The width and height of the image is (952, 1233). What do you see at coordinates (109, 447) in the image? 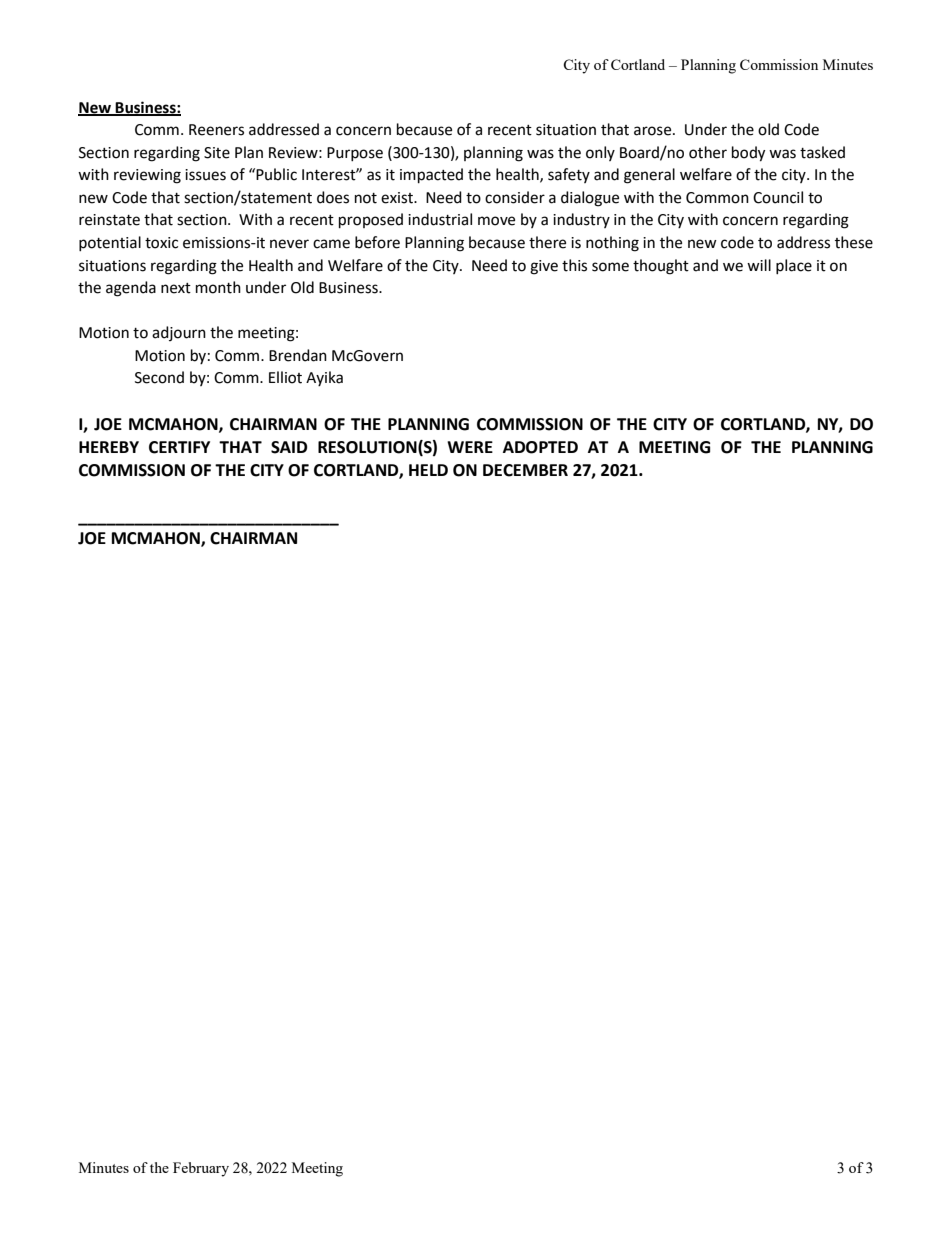
I see `HEREBY` at bounding box center [109, 447].
